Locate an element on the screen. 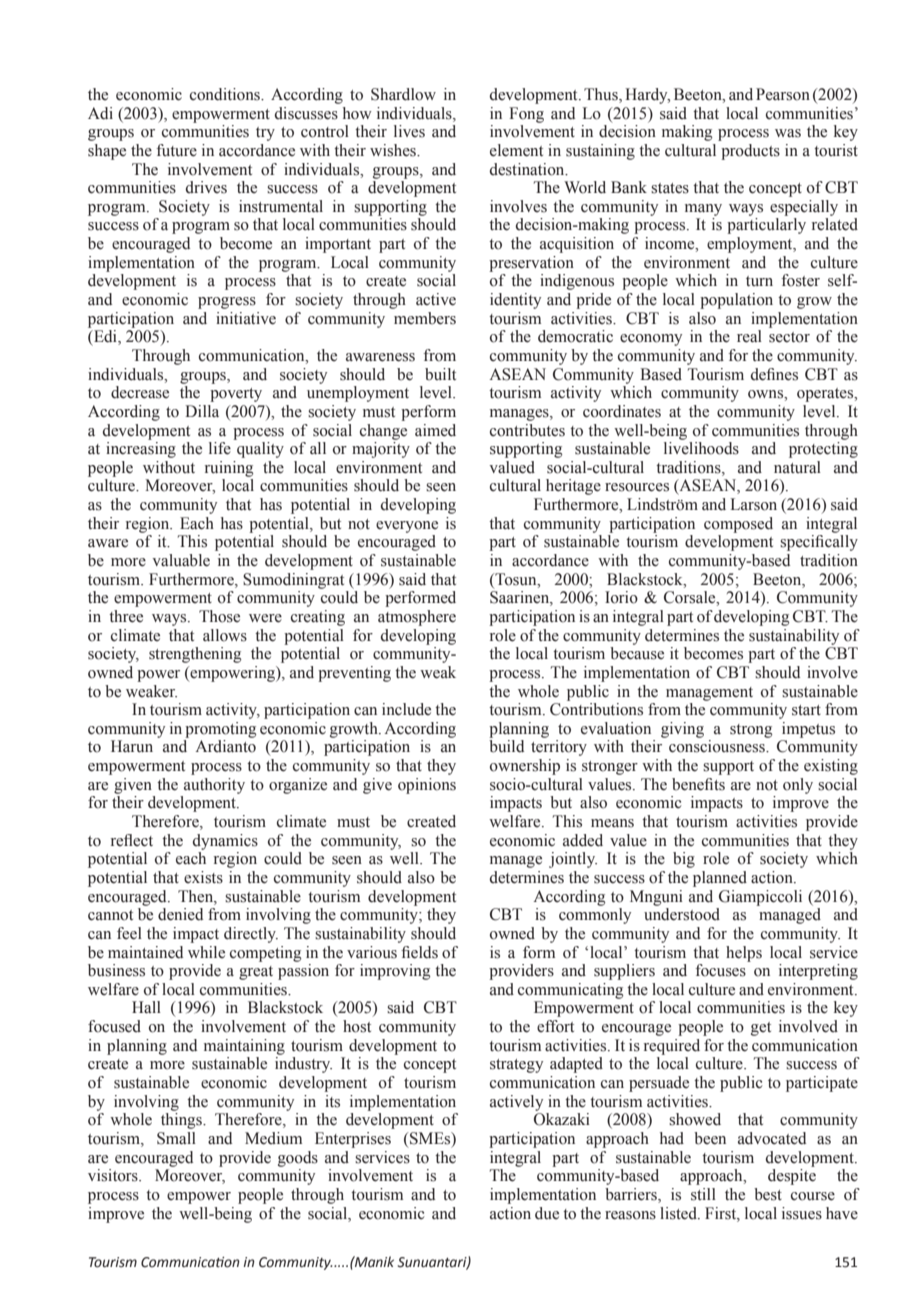  members is located at coordinates (425, 318).
